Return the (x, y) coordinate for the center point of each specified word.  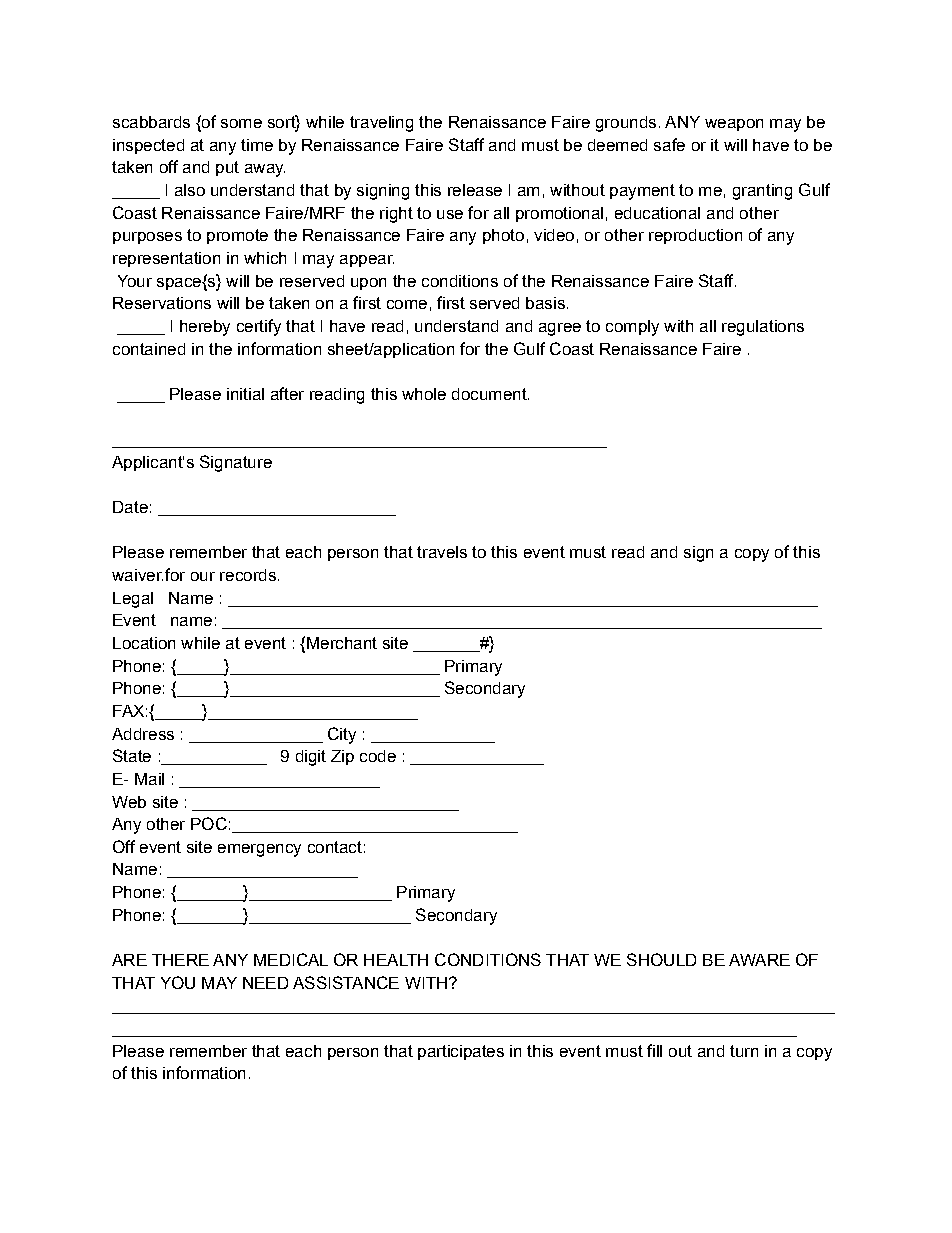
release (475, 190)
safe (669, 144)
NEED (265, 983)
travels (442, 552)
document (490, 394)
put (227, 168)
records (248, 575)
